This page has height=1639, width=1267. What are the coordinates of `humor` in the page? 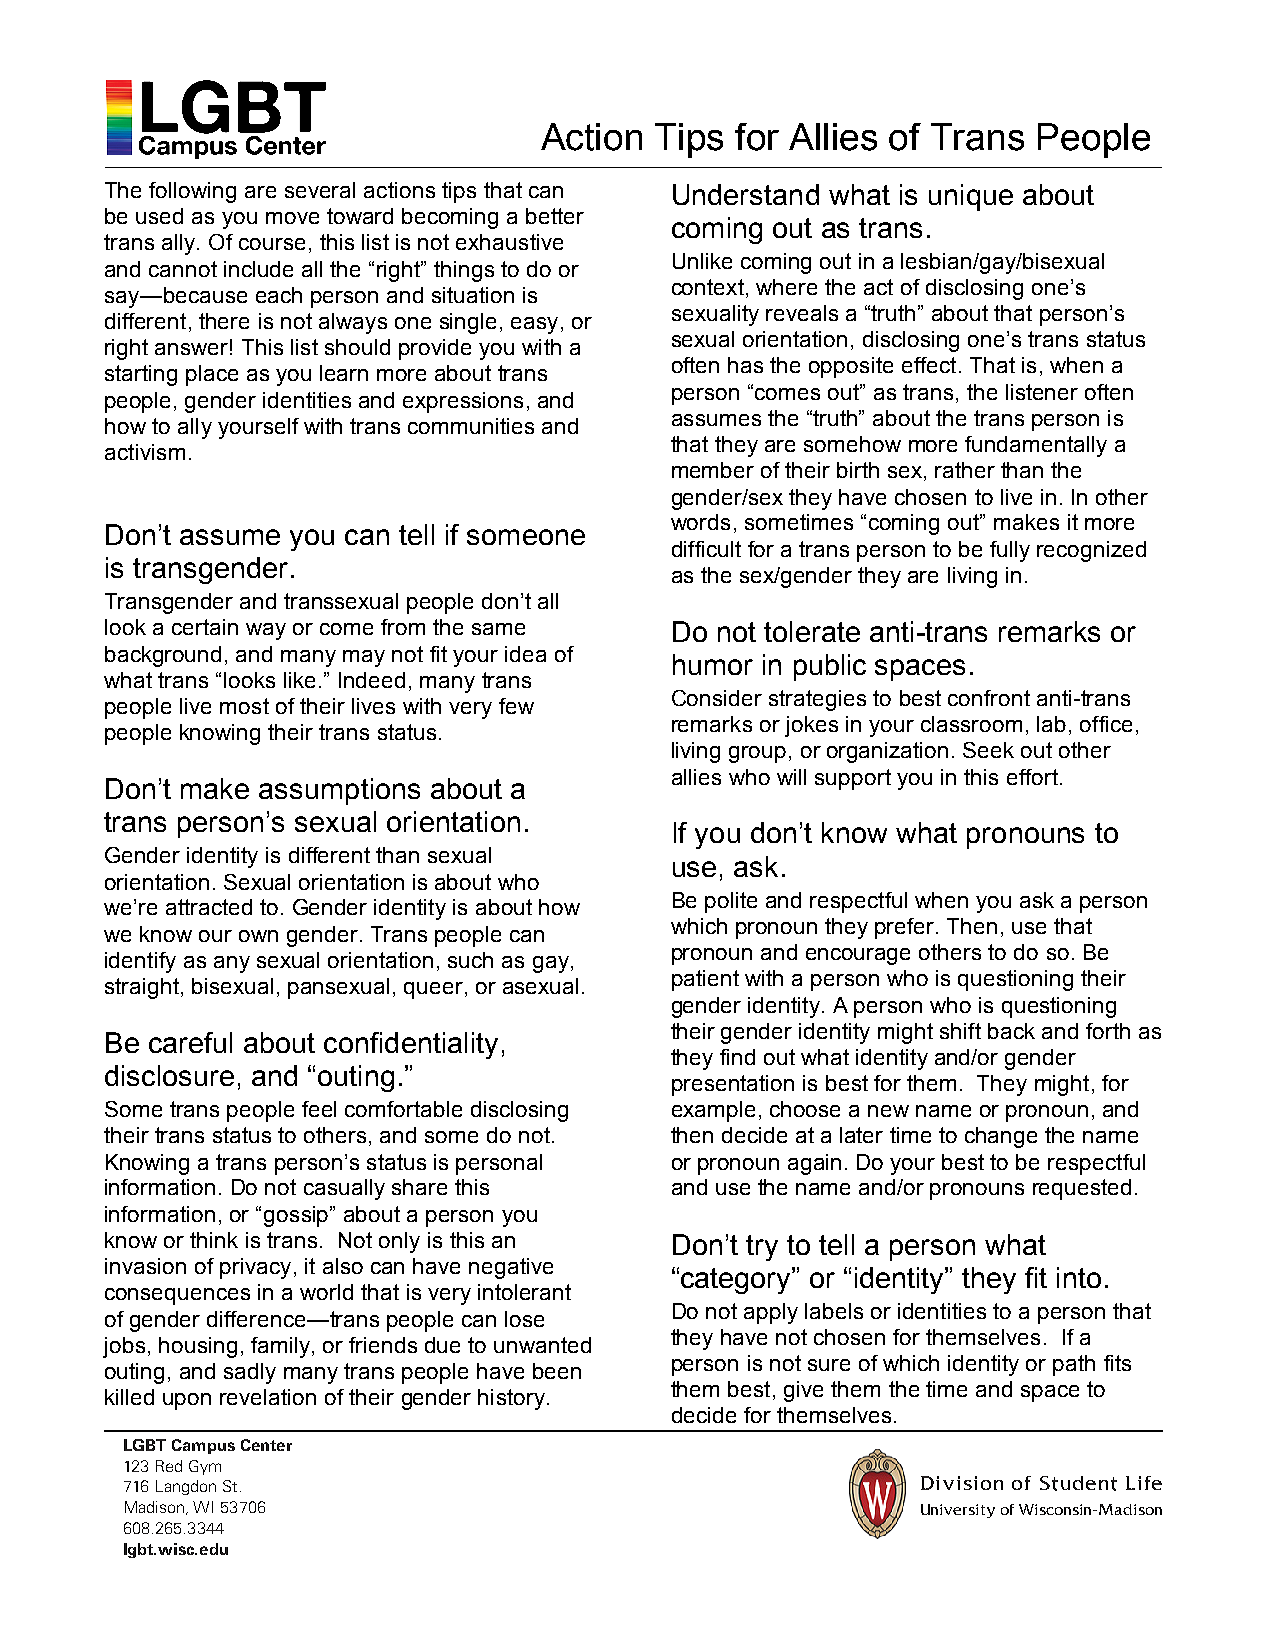 It's located at (713, 664).
